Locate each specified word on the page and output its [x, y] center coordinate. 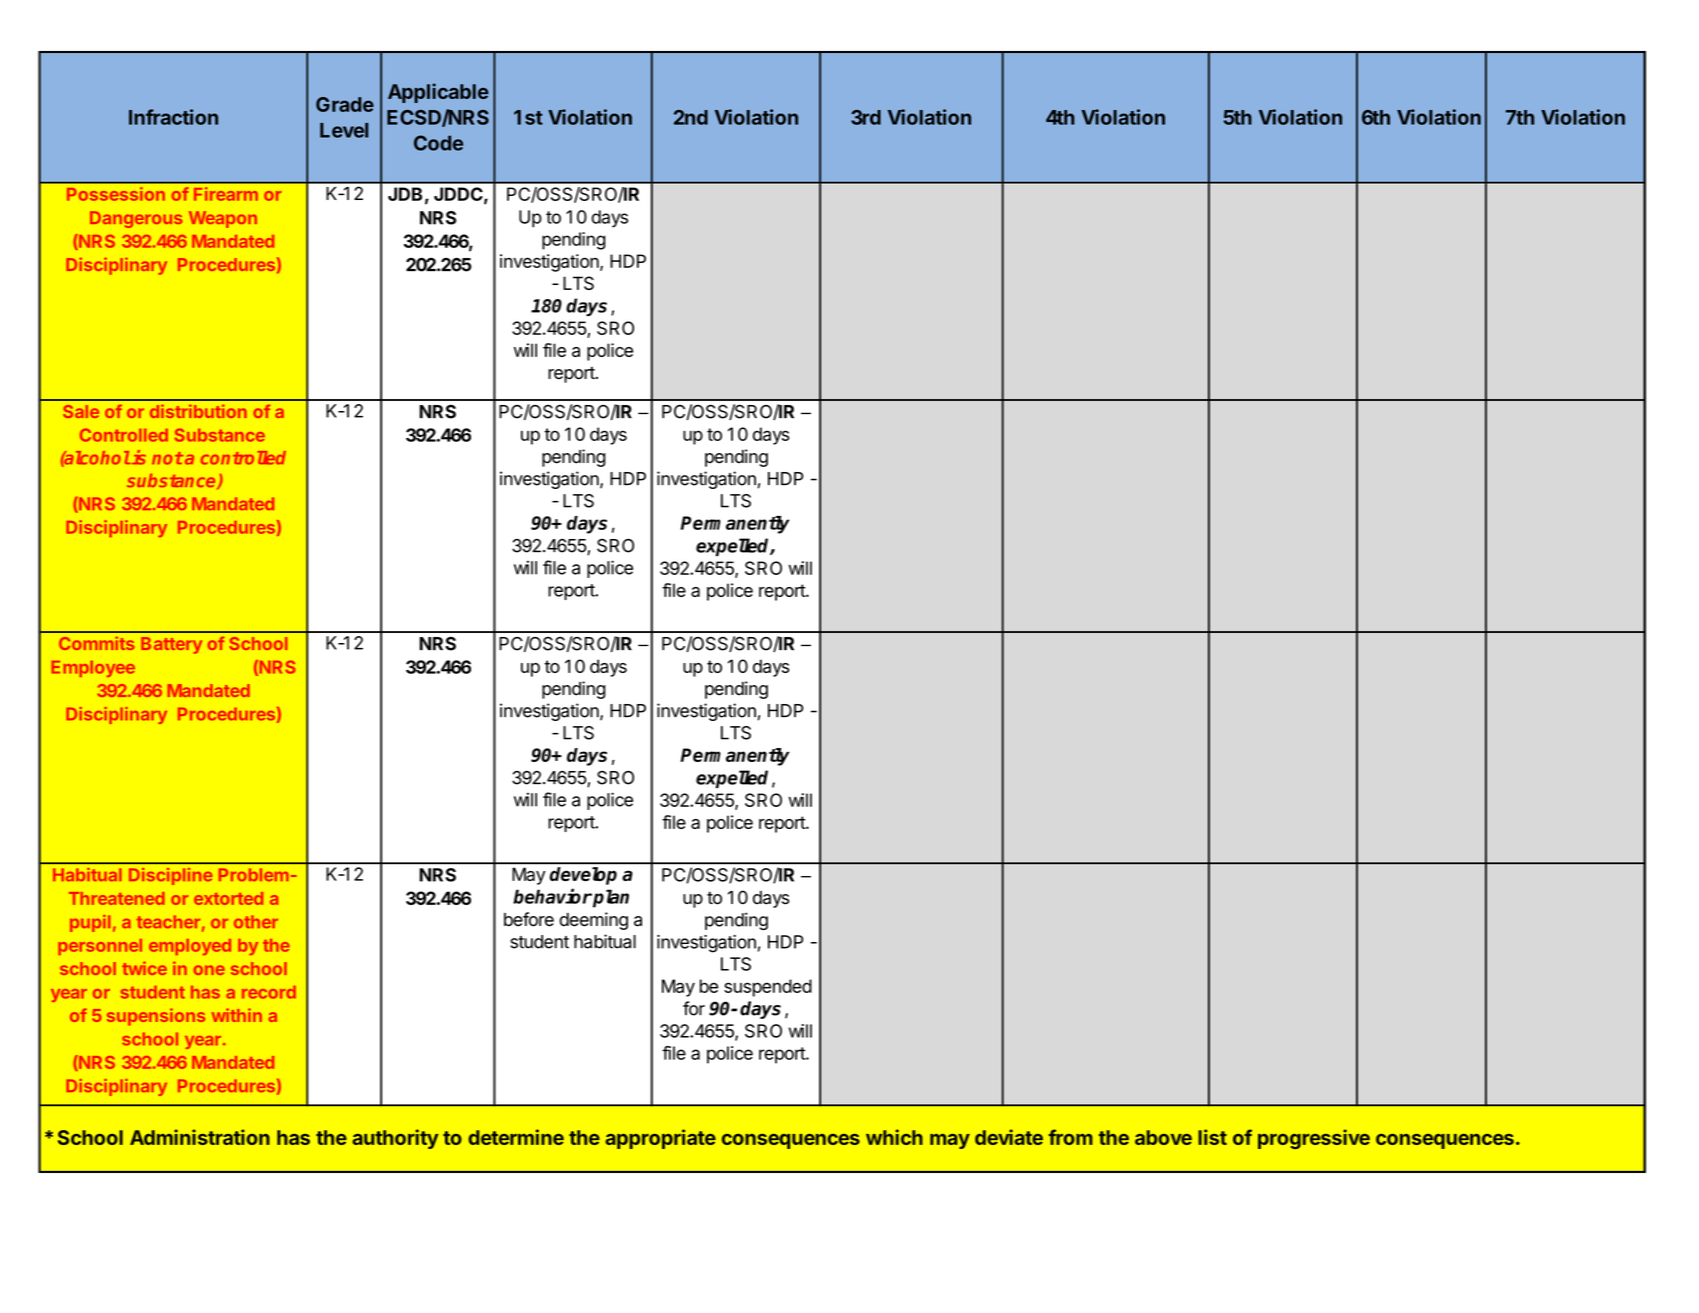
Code [438, 143]
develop [583, 876]
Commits [96, 643]
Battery [171, 645]
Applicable [438, 93]
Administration [200, 1137]
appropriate [660, 1139]
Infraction [173, 117]
